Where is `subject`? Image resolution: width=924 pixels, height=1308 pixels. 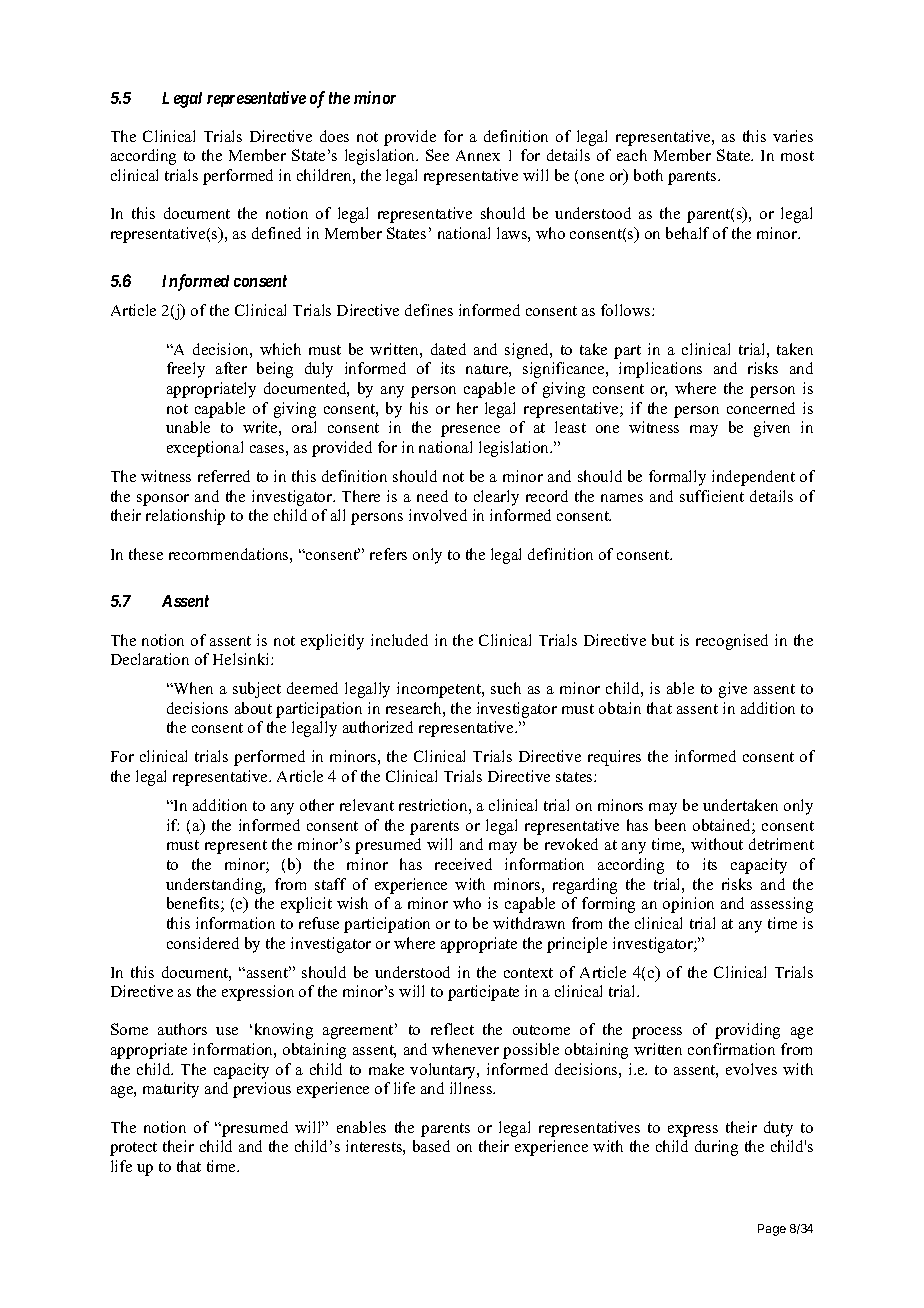
subject is located at coordinates (257, 690).
